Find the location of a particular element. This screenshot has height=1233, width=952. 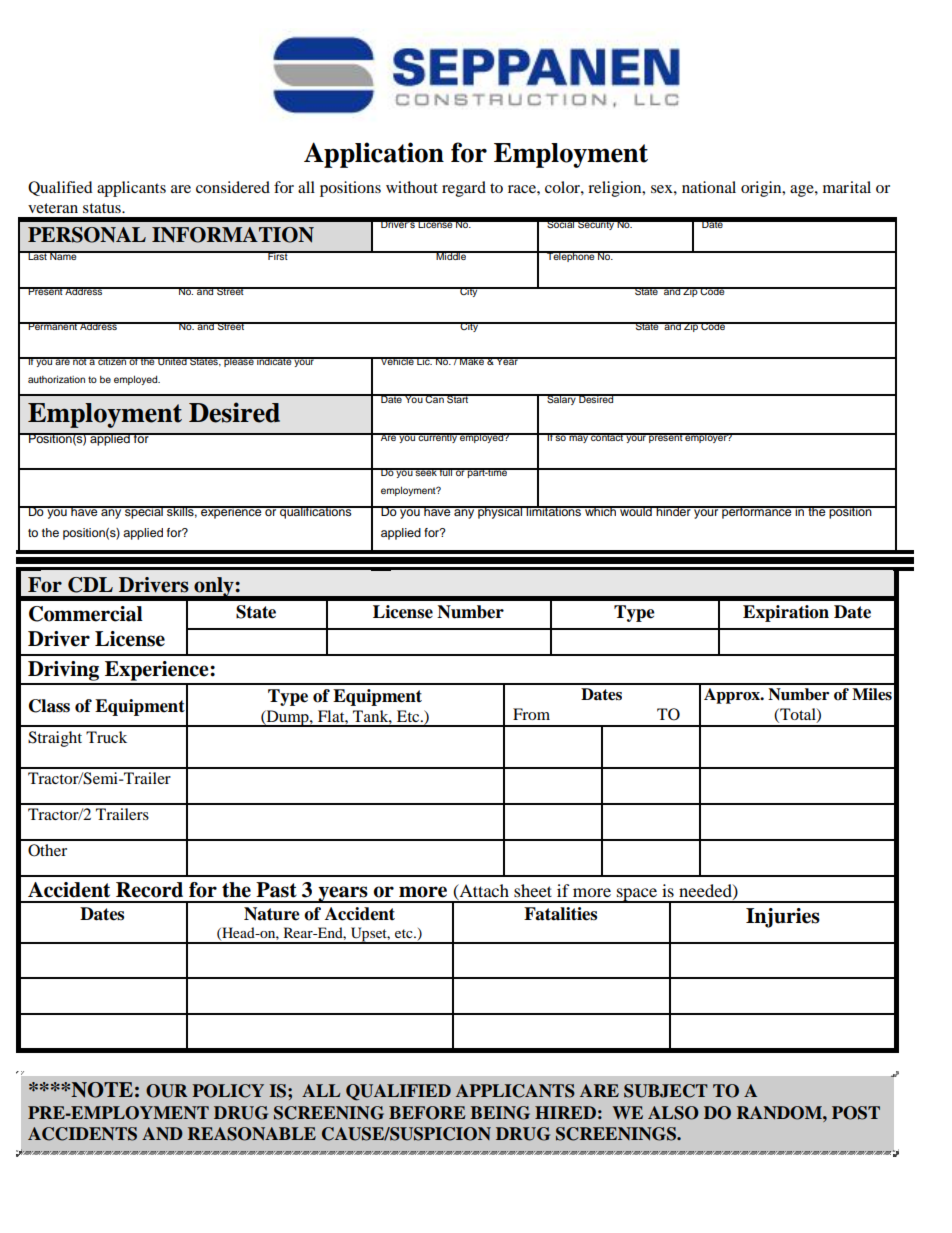

NOTE is located at coordinates (102, 1090).
